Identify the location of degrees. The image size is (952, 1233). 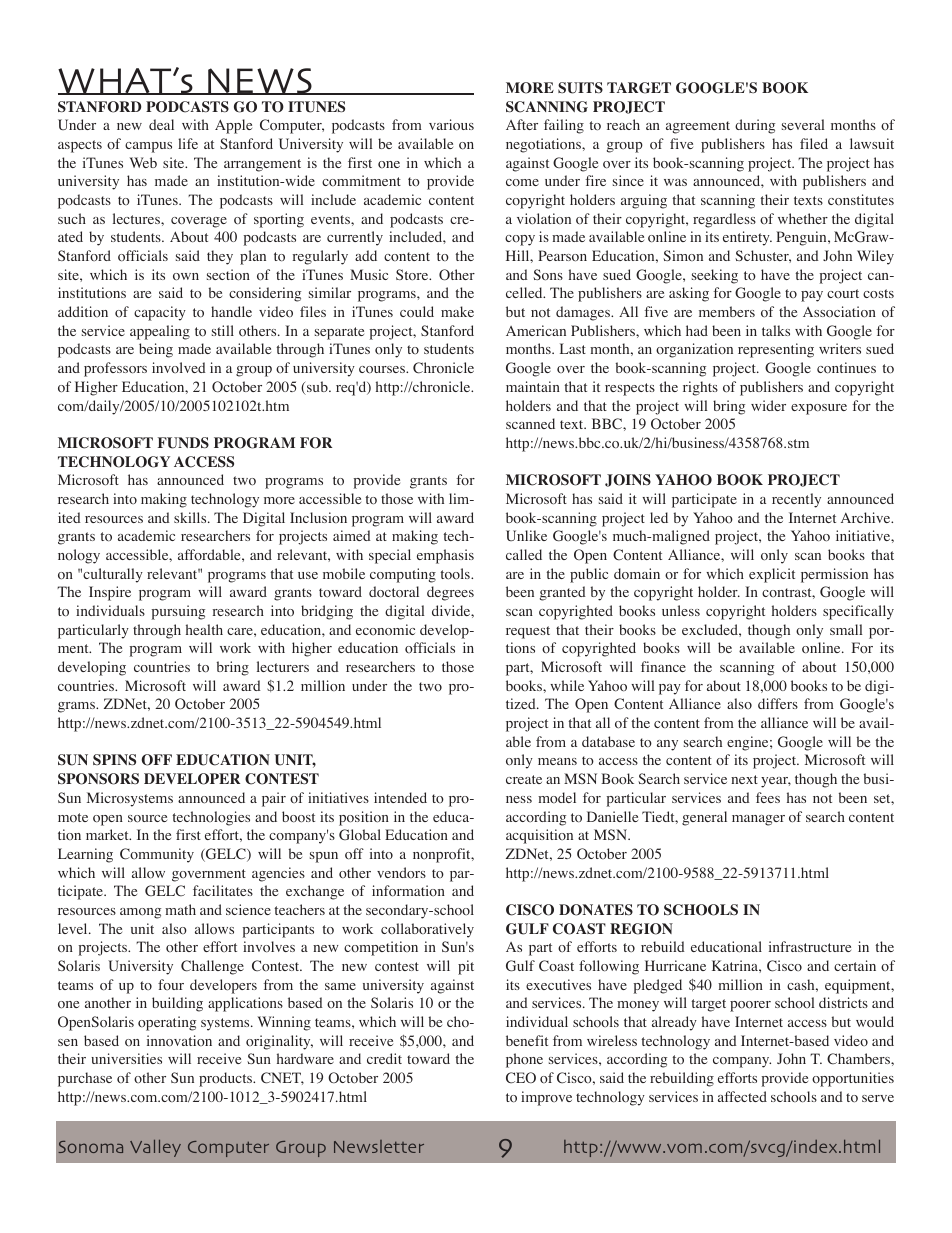
(450, 593).
